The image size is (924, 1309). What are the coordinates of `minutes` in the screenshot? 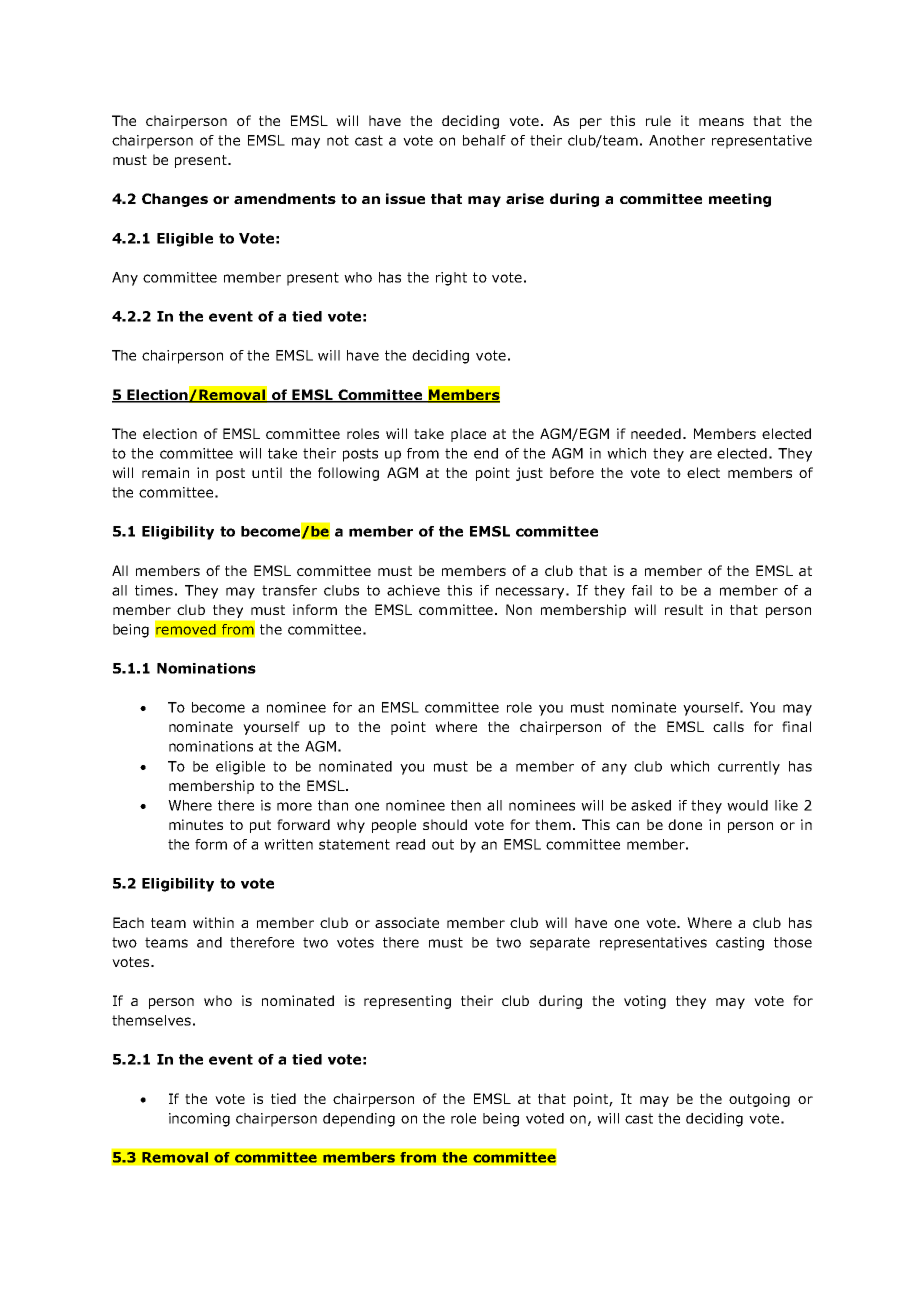 It's located at (196, 824).
